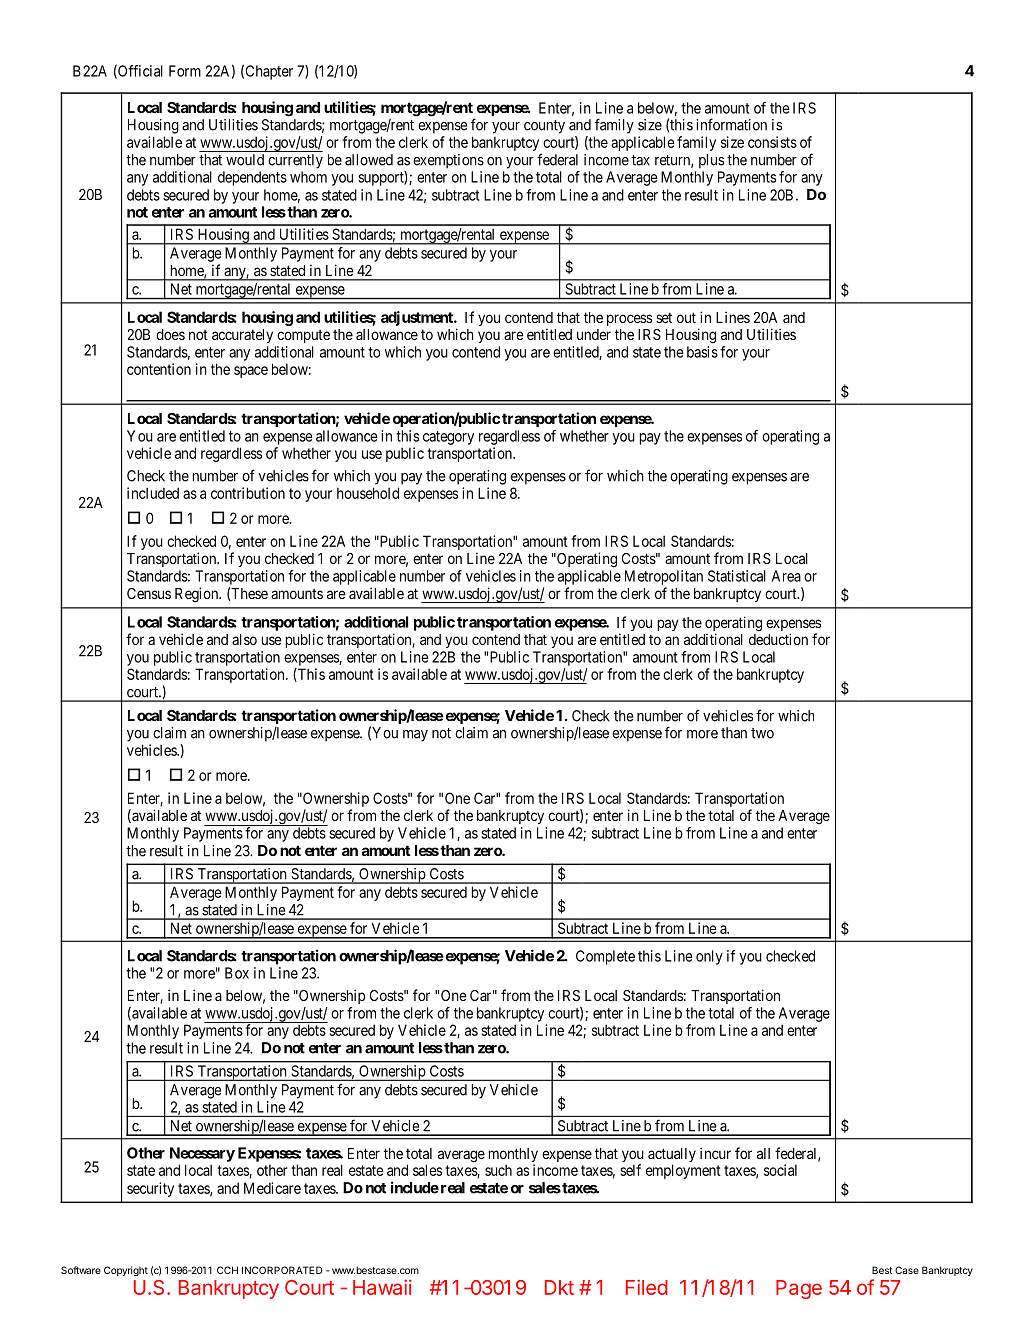 This screenshot has width=1033, height=1337. What do you see at coordinates (126, 1271) in the screenshot?
I see `Copyright` at bounding box center [126, 1271].
